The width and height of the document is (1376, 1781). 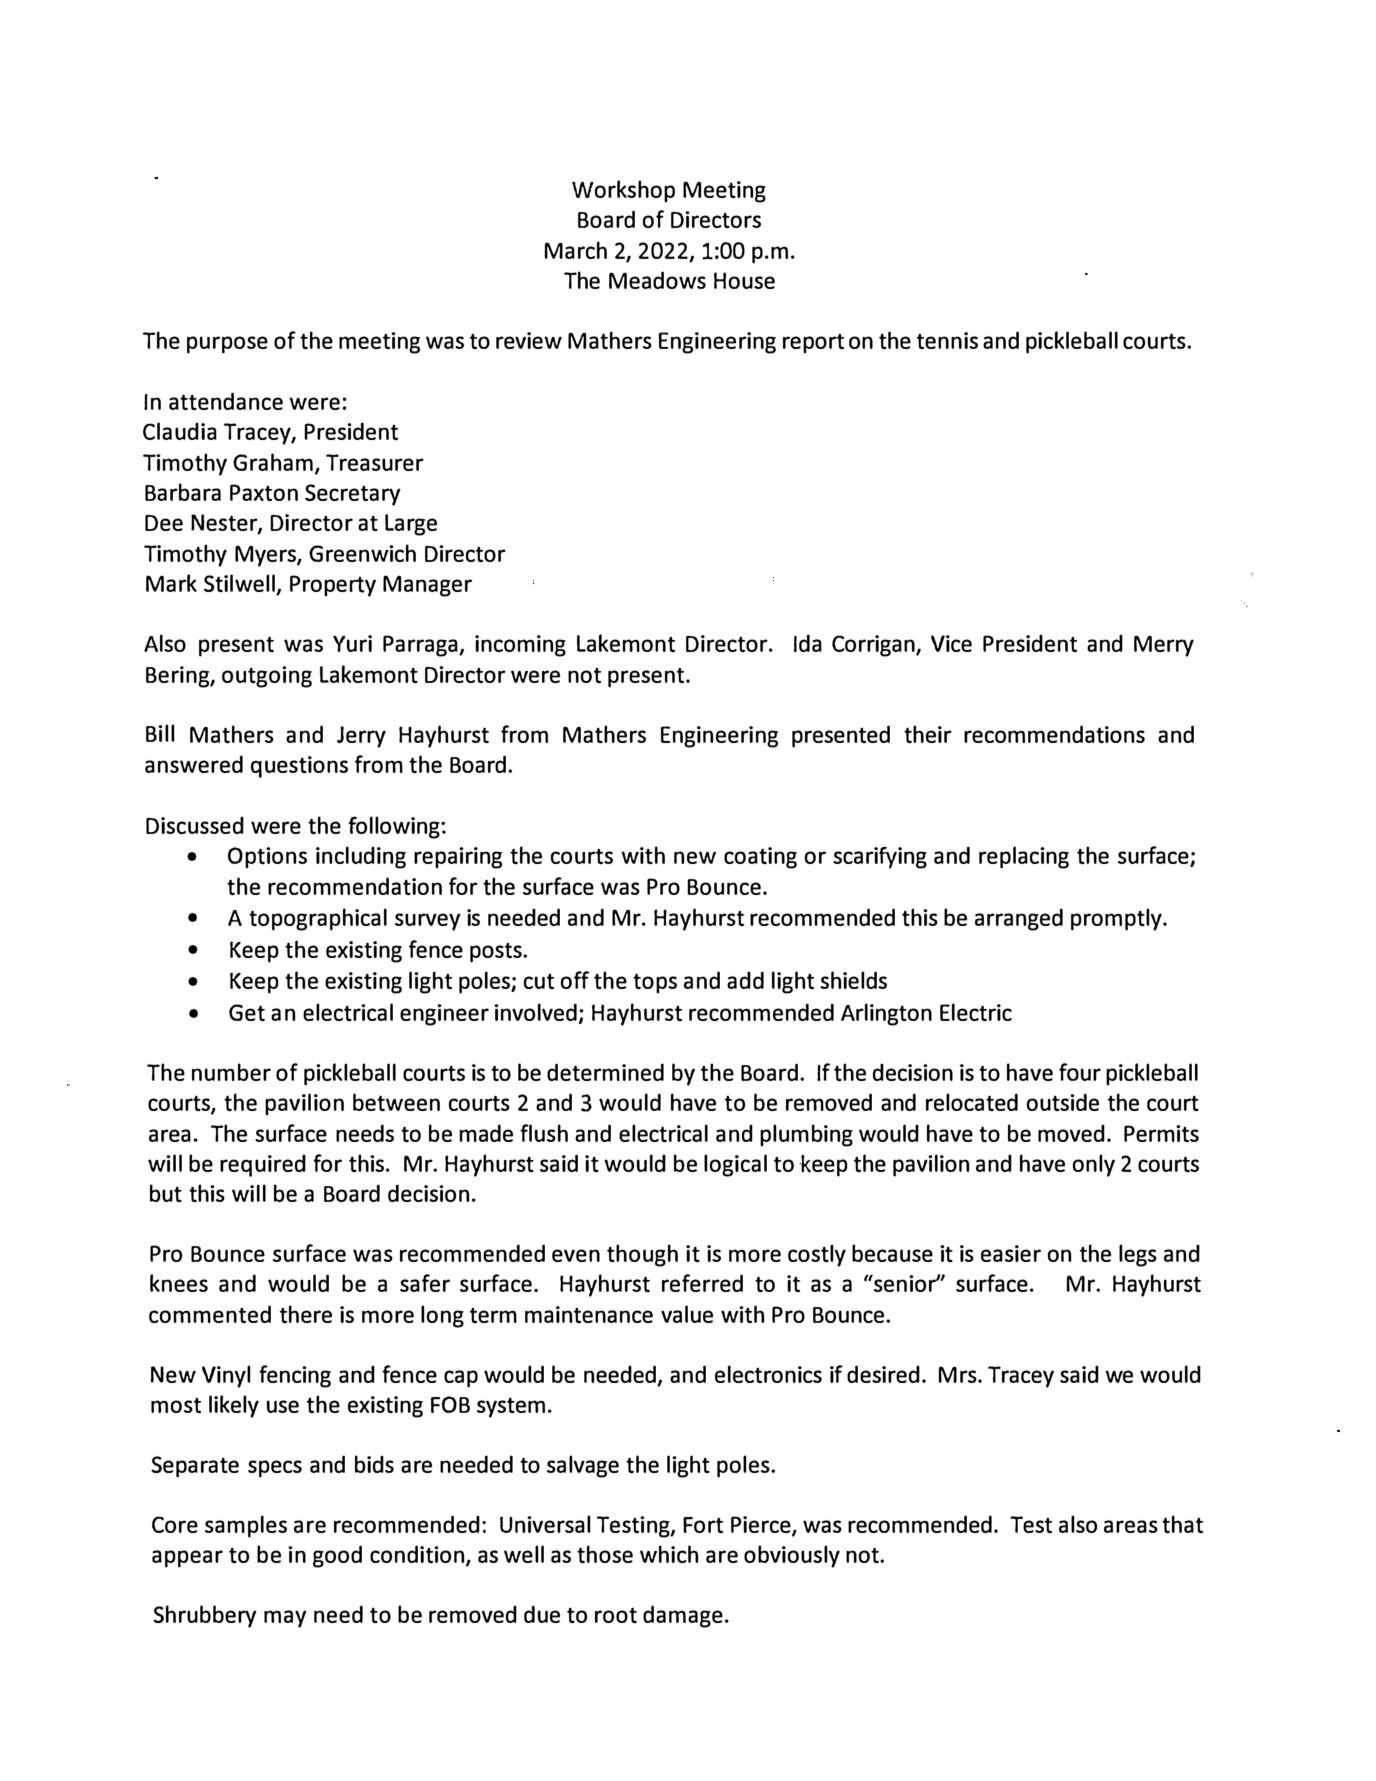 I want to click on which, so click(x=669, y=1554).
